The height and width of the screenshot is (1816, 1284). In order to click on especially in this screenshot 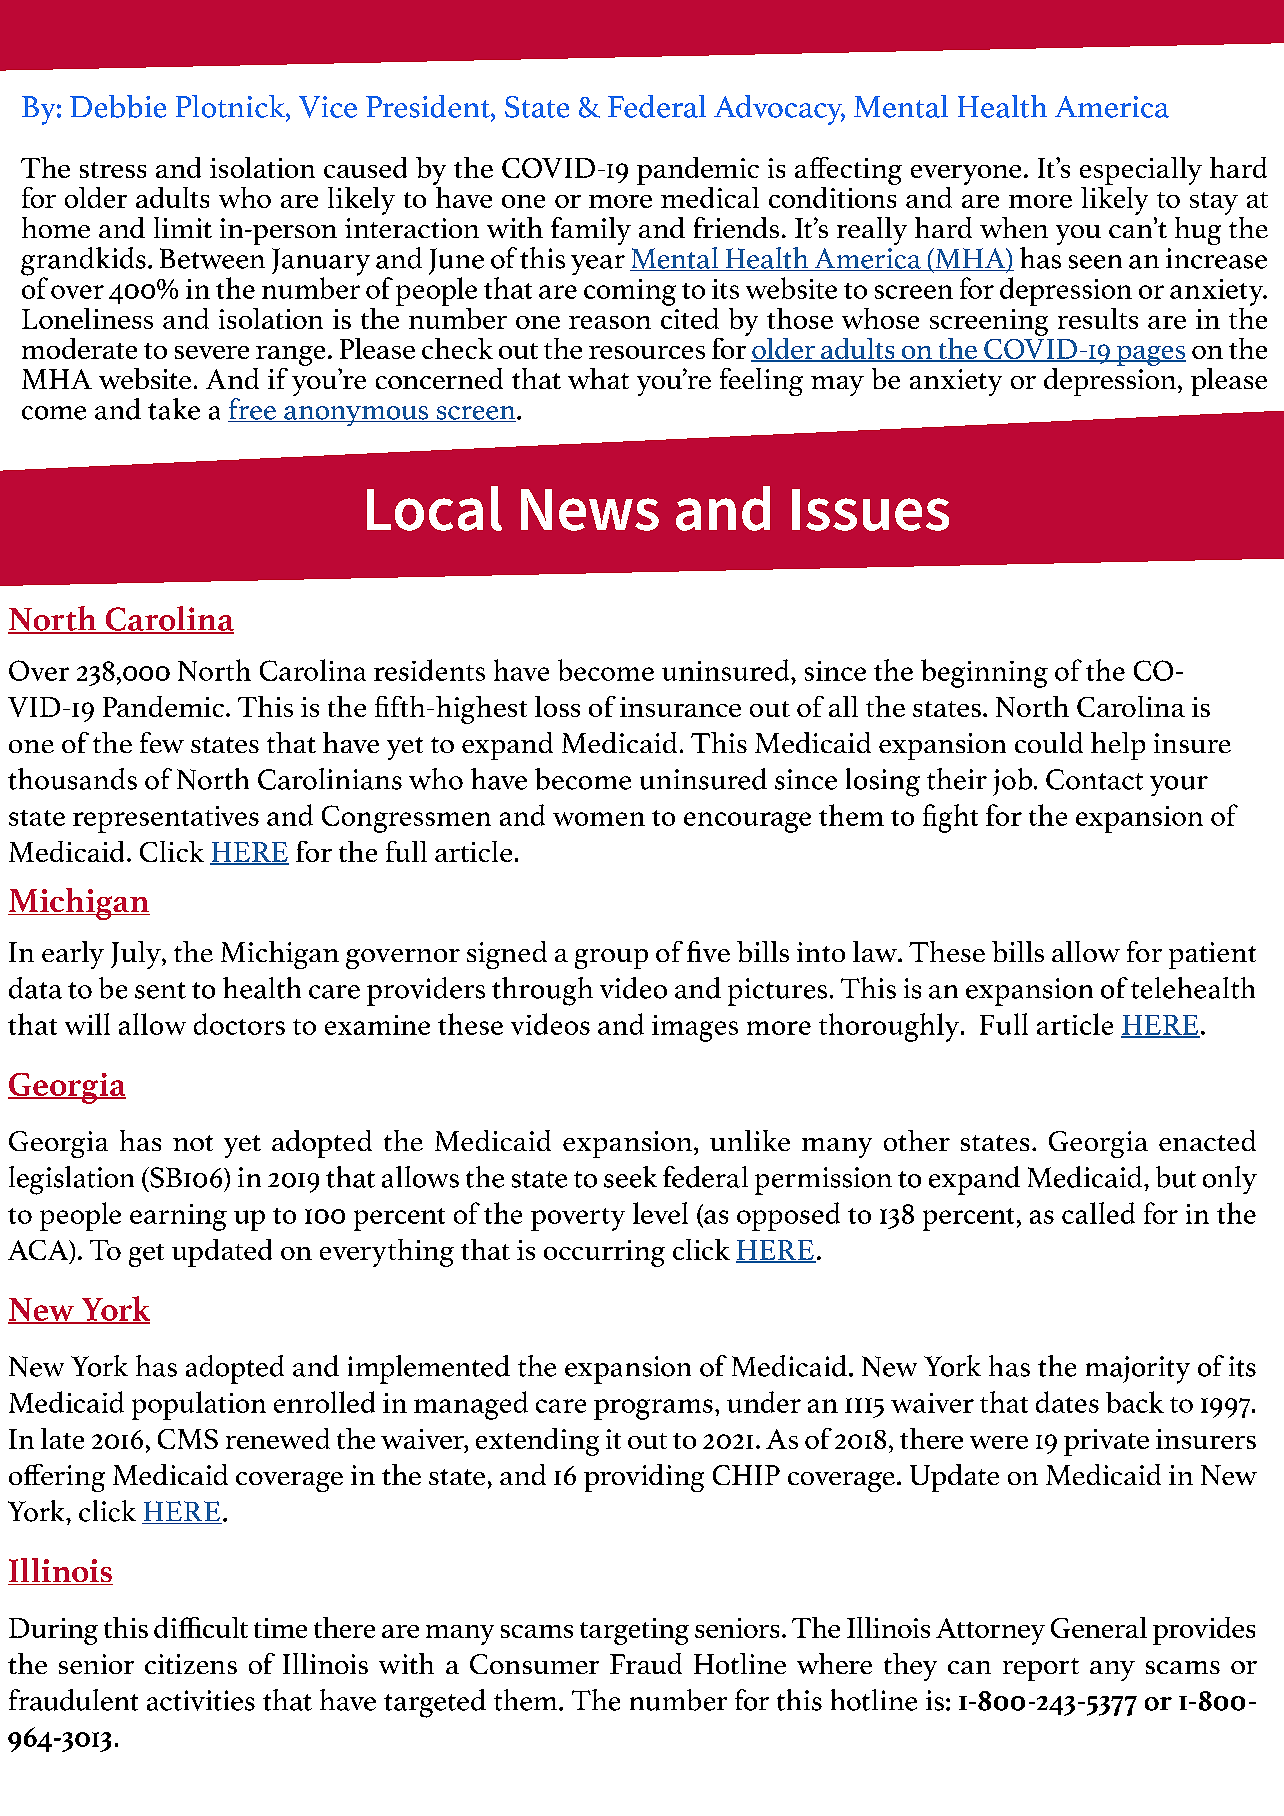, I will do `click(1141, 171)`.
